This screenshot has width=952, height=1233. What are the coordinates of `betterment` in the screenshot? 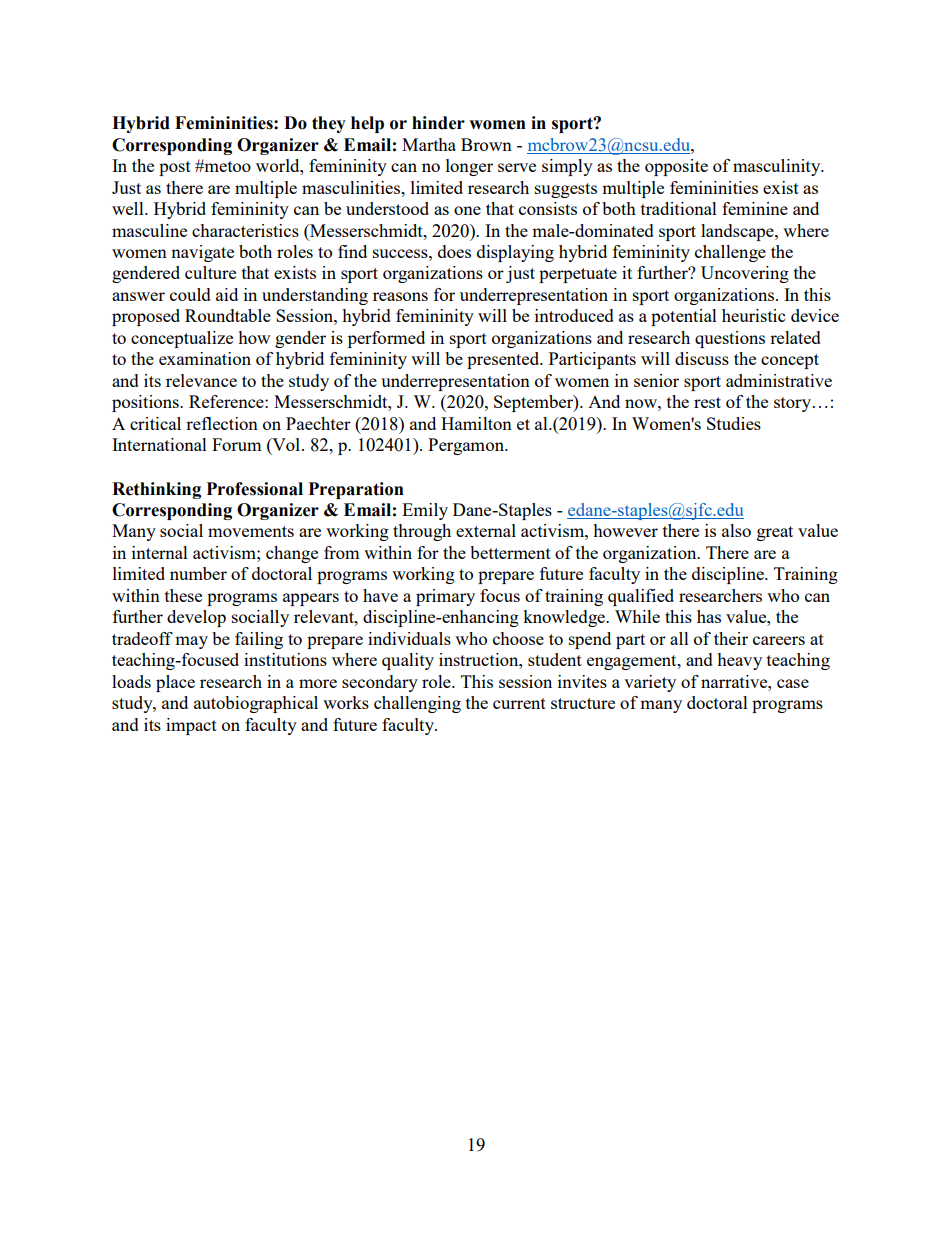 It's located at (510, 552).
